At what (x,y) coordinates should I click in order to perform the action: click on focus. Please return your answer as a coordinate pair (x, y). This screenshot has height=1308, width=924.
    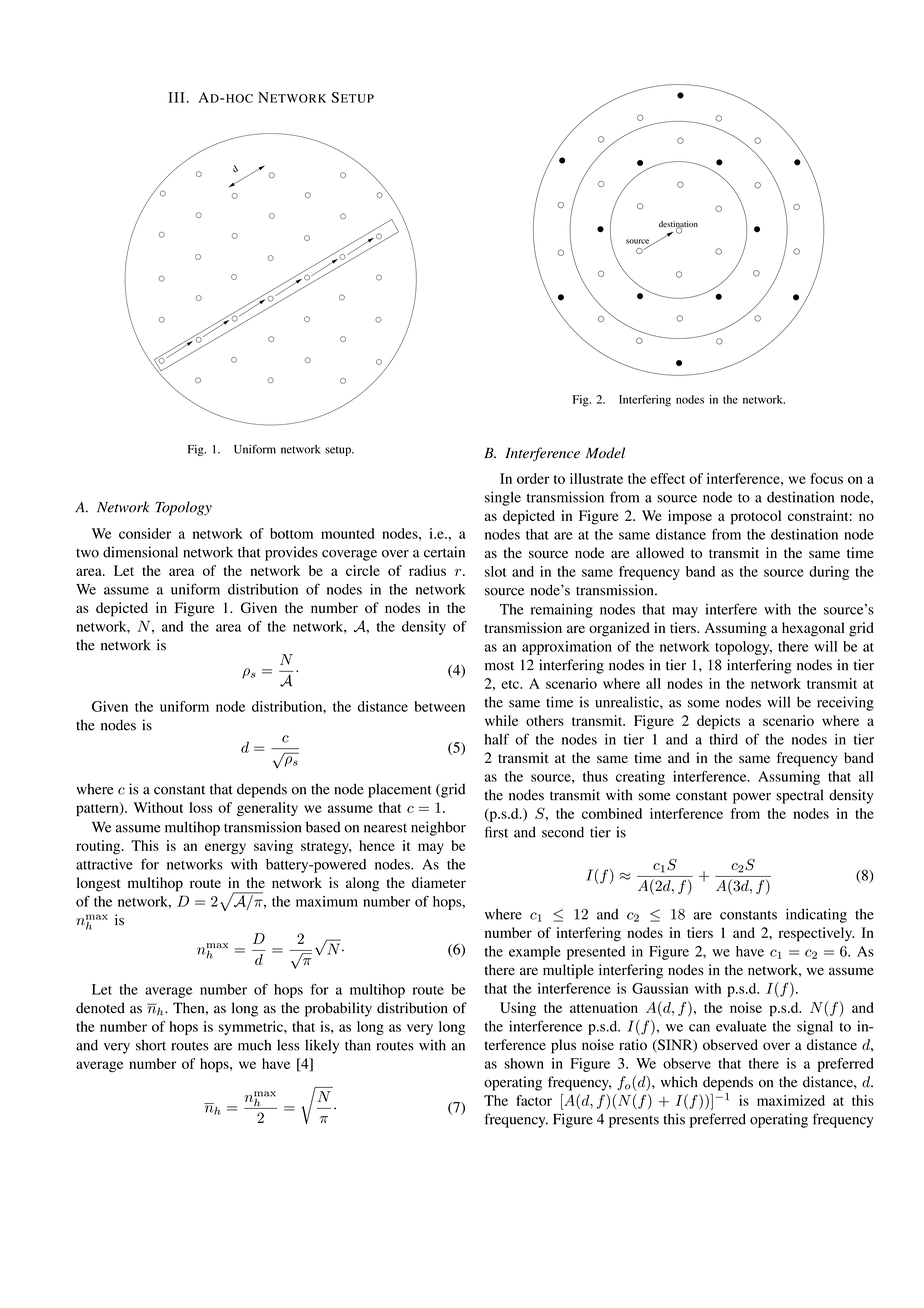
    Looking at the image, I should click on (827, 478).
